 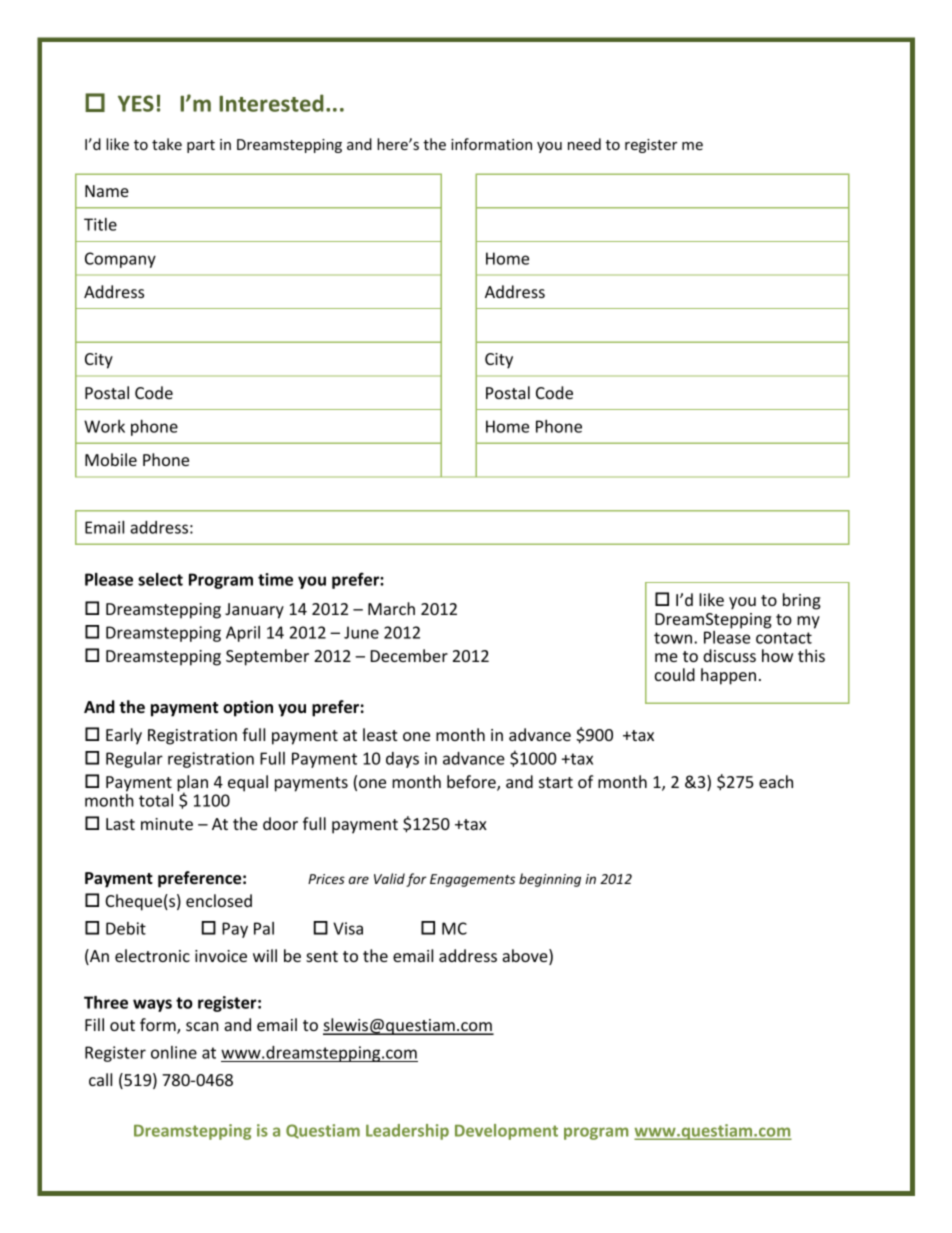 I want to click on online, so click(x=174, y=1052).
